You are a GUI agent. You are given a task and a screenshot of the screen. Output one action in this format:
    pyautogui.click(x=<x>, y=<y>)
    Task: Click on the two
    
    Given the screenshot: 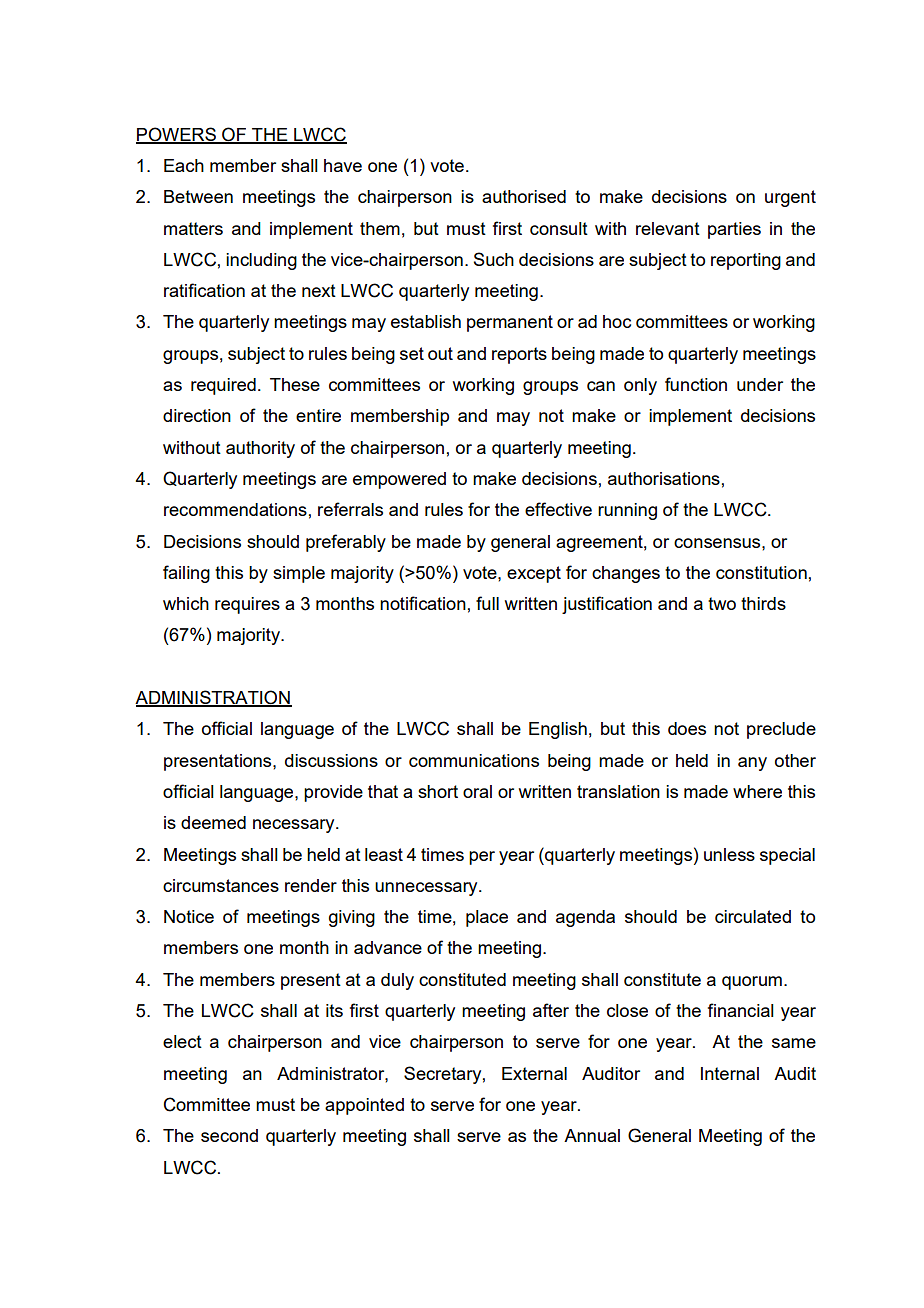 What is the action you would take?
    pyautogui.click(x=722, y=603)
